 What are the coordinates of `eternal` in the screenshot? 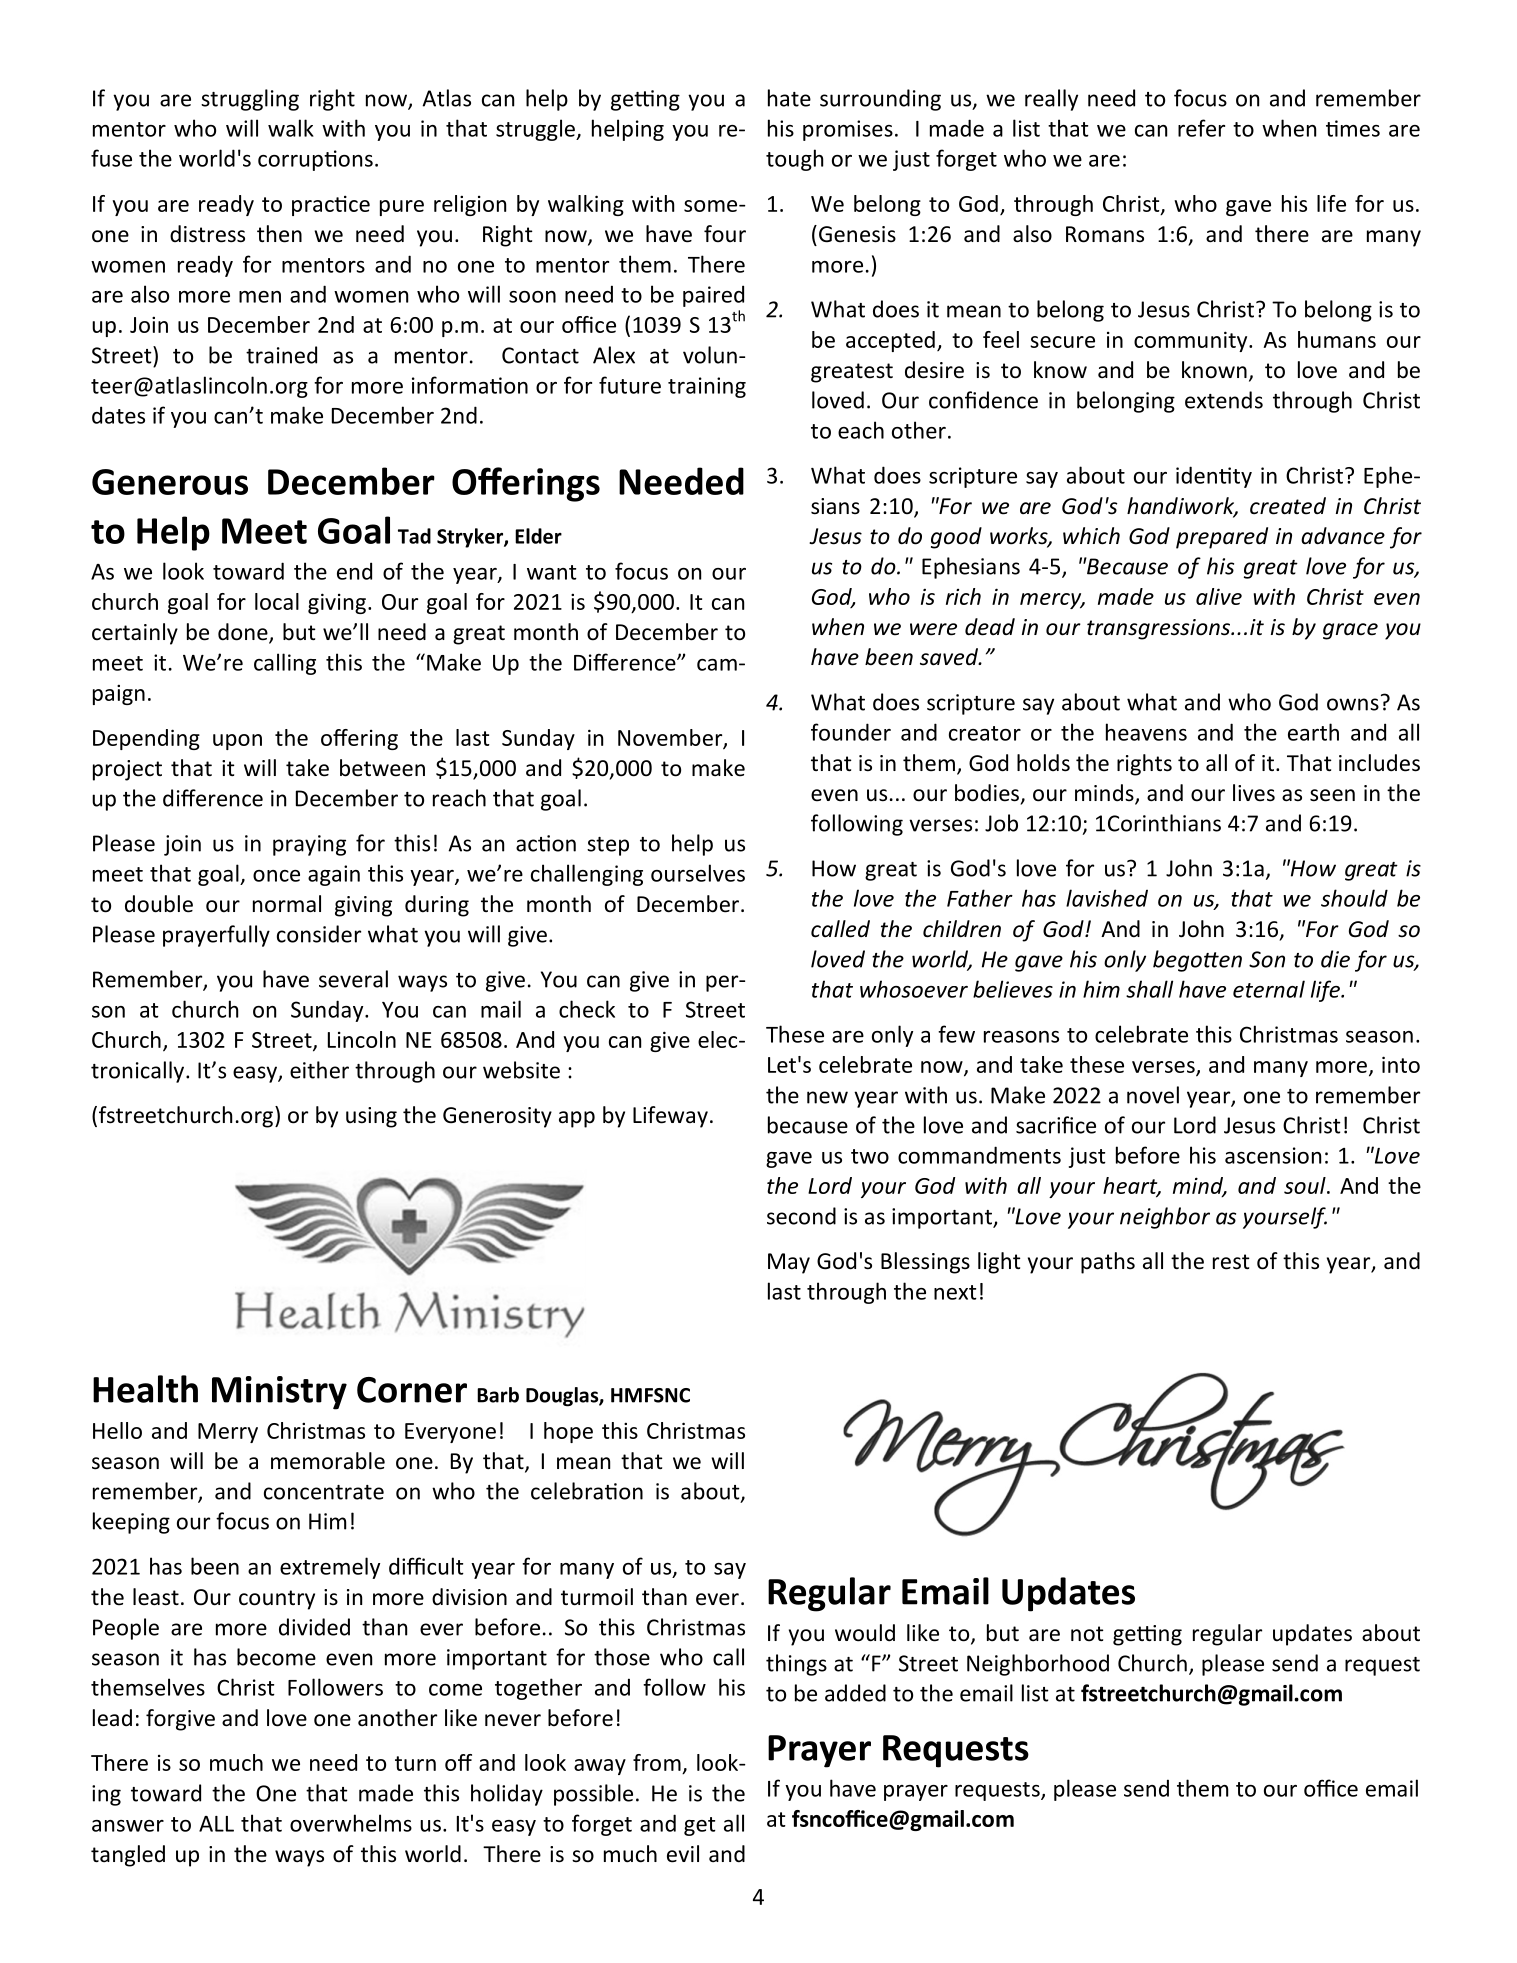 It's located at (1269, 989).
